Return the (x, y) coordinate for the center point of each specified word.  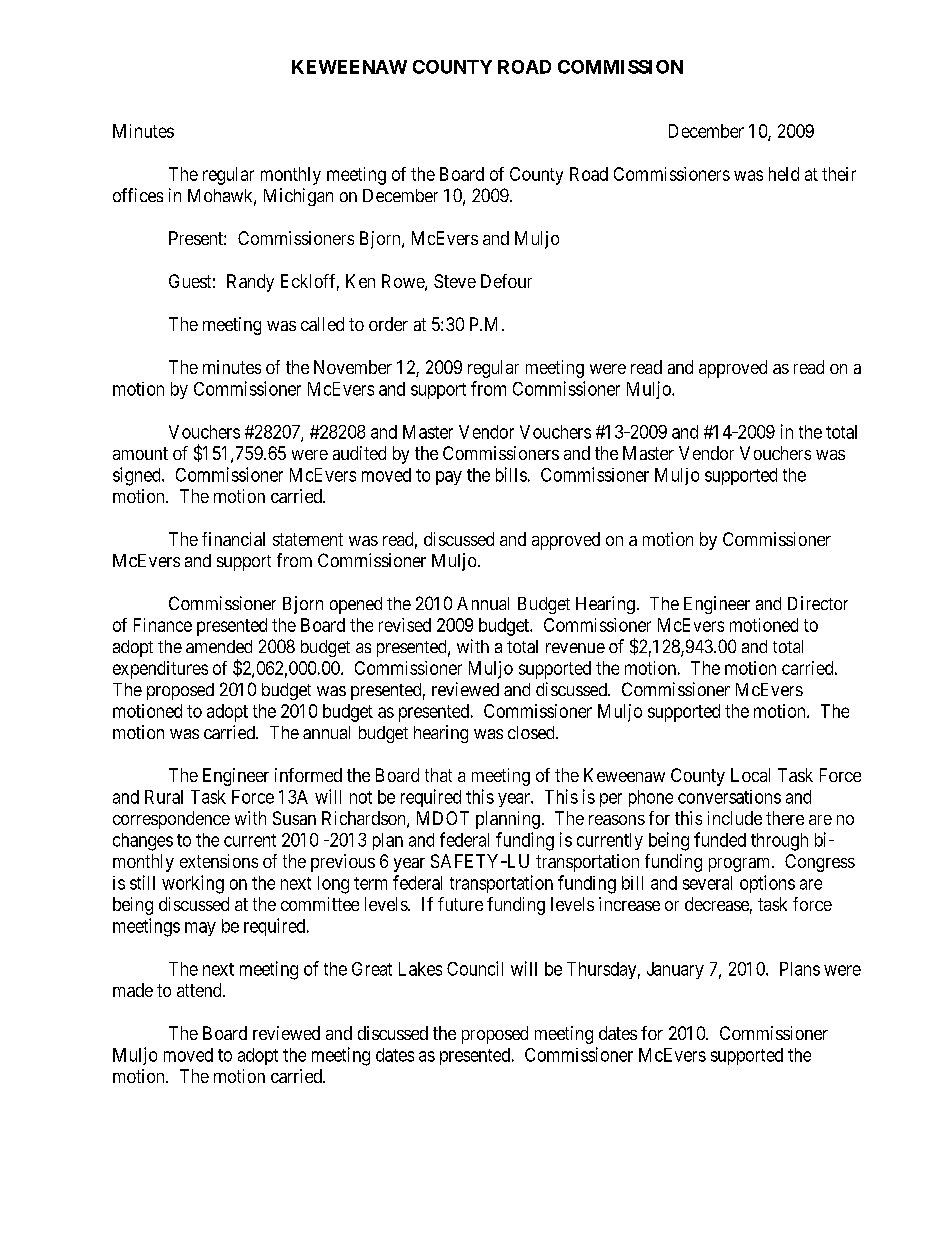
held (784, 174)
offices (138, 195)
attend (200, 990)
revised (405, 625)
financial (233, 539)
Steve (455, 281)
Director (818, 603)
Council (475, 968)
